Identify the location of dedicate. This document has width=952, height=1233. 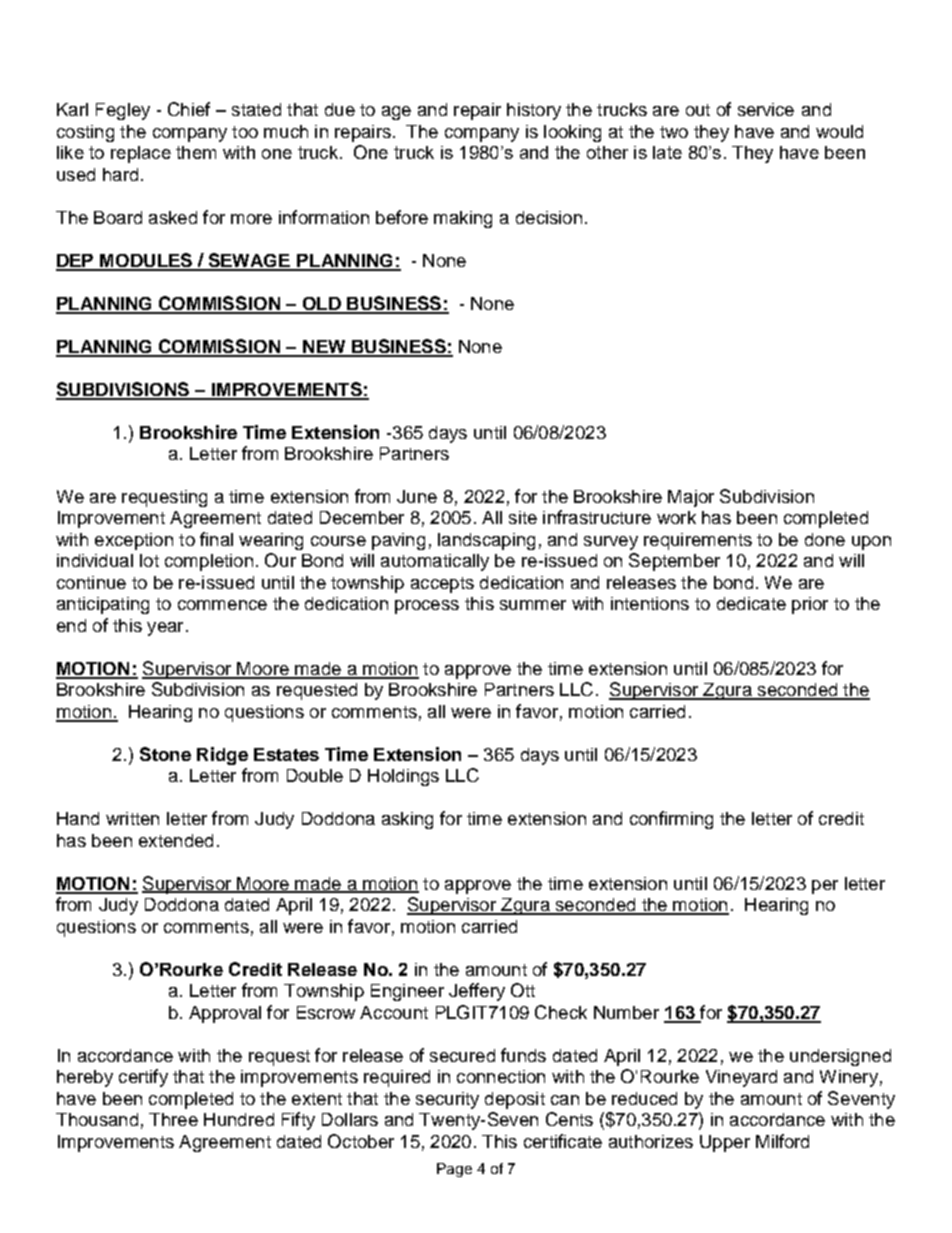
(751, 603).
